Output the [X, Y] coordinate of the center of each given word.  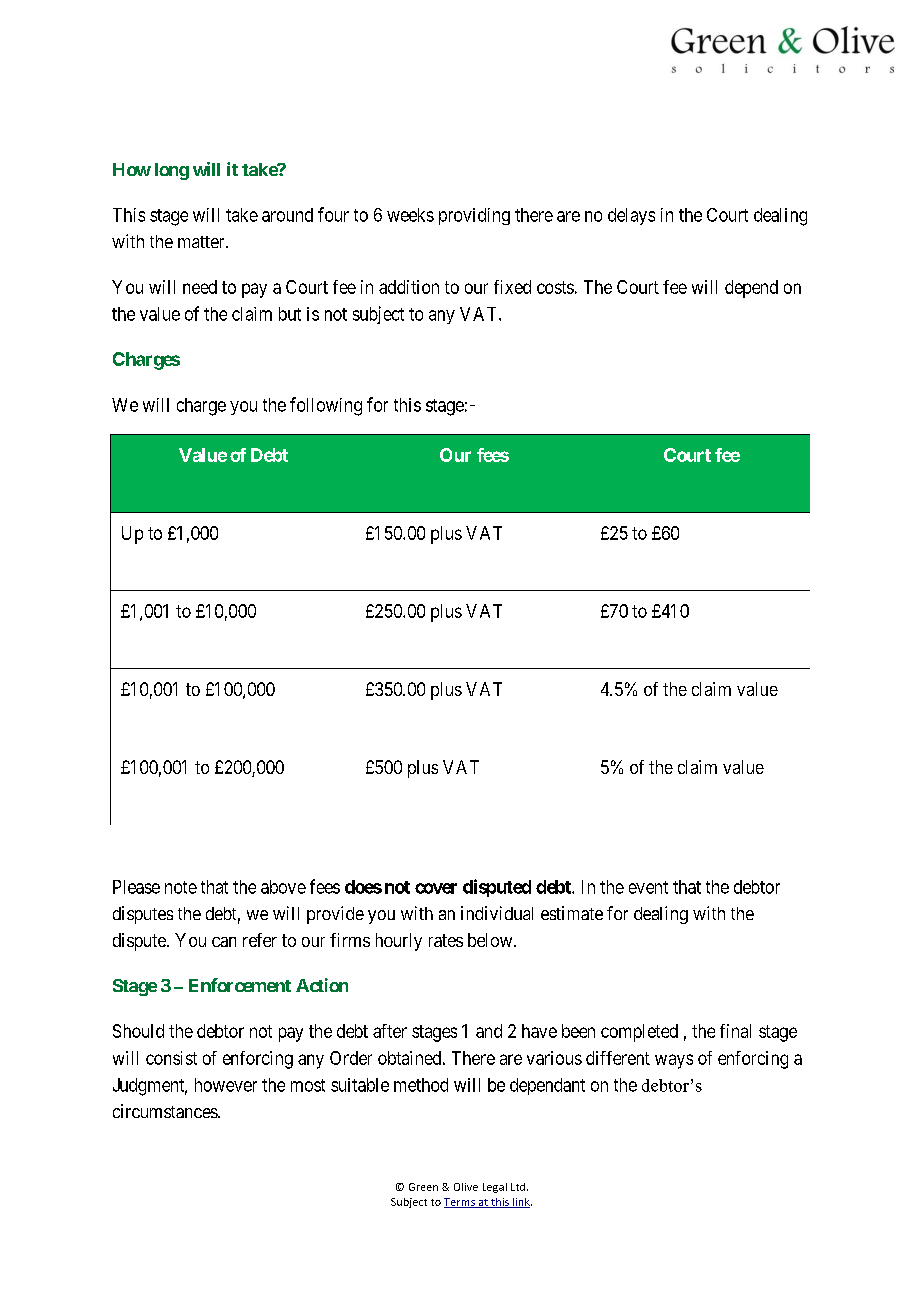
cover [436, 888]
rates [446, 940]
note [181, 887]
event [648, 887]
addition [409, 287]
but [290, 314]
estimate [572, 913]
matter [202, 242]
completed [639, 1033]
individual [497, 913]
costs [555, 287]
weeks [410, 215]
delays [631, 216]
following [326, 406]
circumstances [166, 1111]
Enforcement [240, 985]
